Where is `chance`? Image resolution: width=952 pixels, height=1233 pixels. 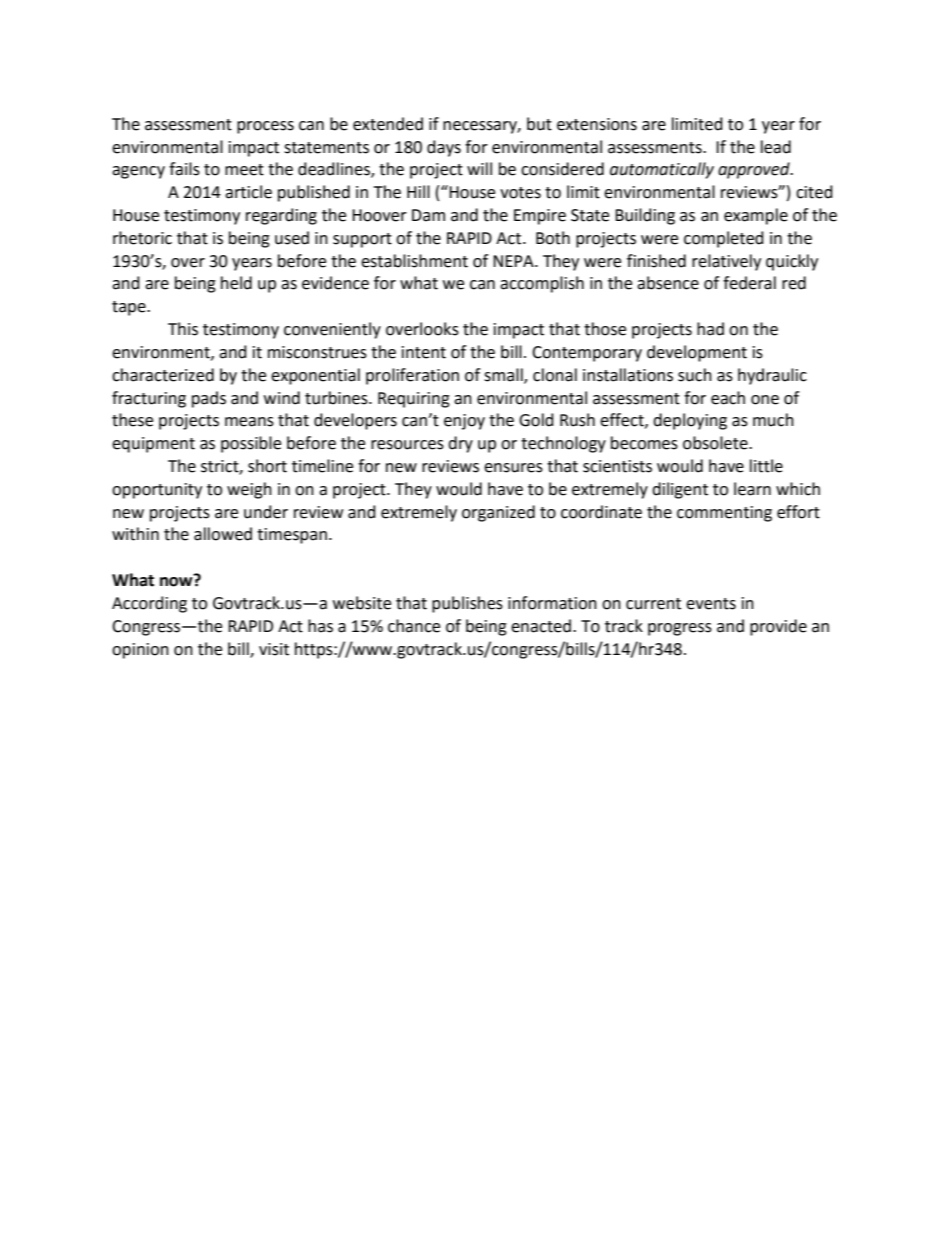
chance is located at coordinates (414, 626).
